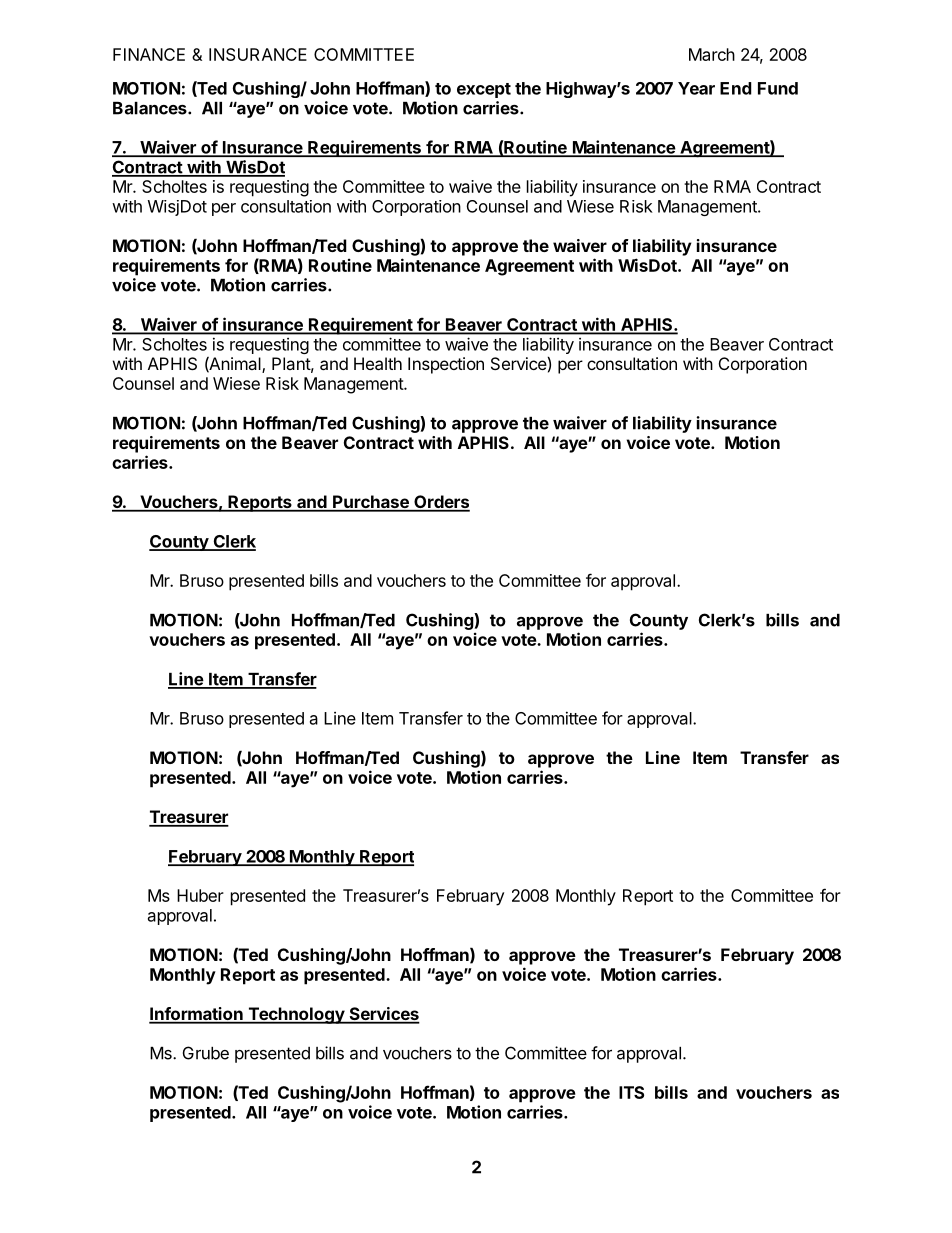 The width and height of the document is (952, 1233). What do you see at coordinates (736, 88) in the document?
I see `End` at bounding box center [736, 88].
